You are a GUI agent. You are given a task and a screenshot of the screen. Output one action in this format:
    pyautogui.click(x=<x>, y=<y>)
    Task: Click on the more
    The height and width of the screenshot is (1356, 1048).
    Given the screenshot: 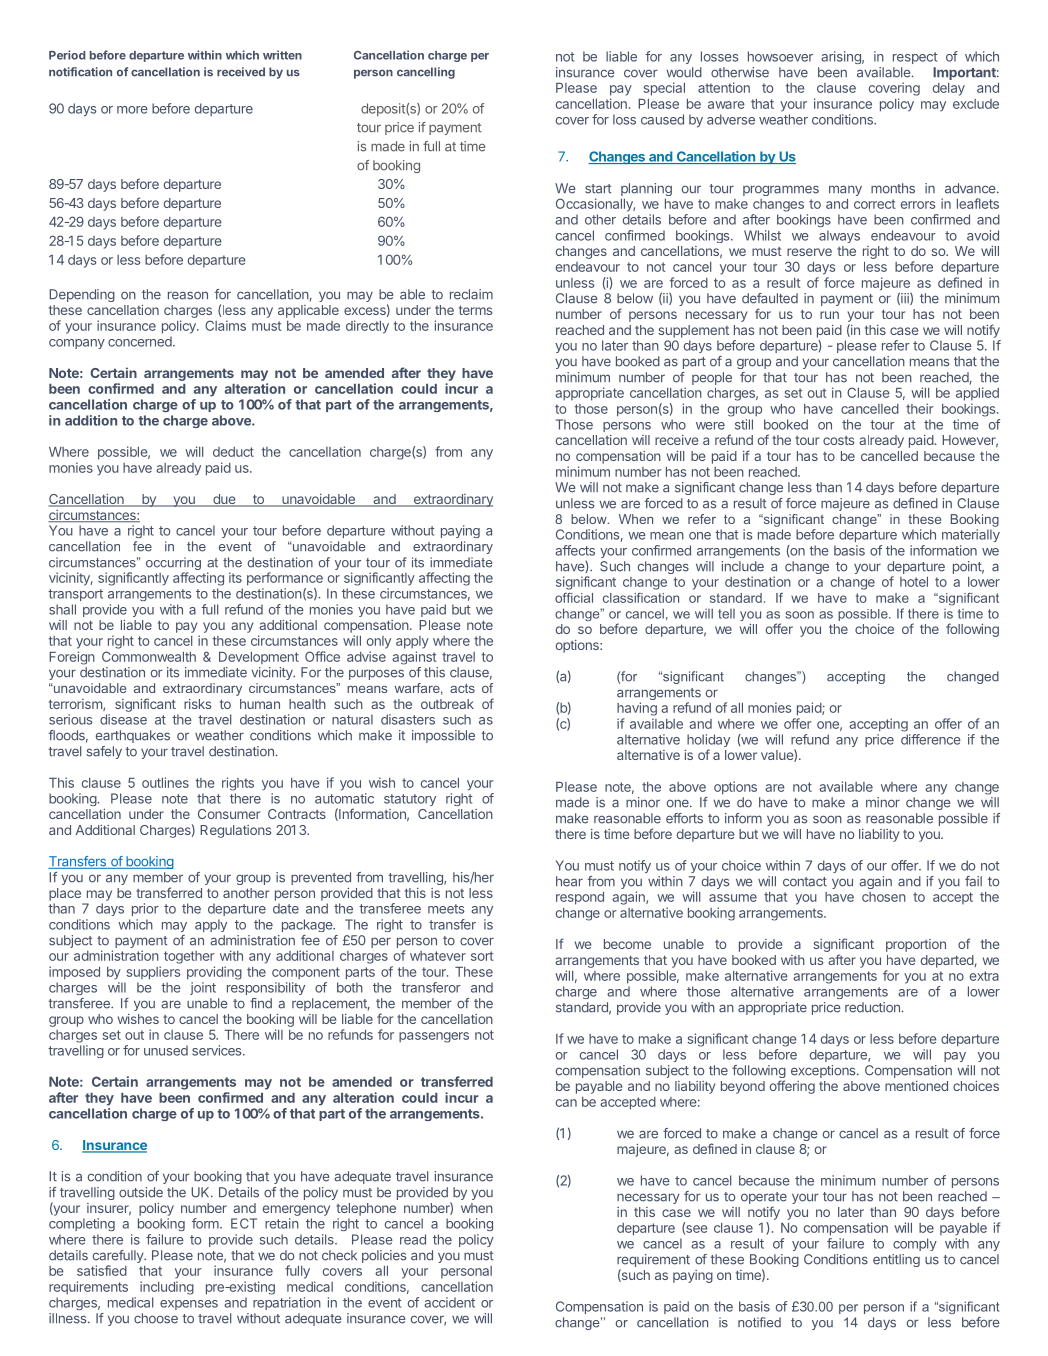 What is the action you would take?
    pyautogui.click(x=132, y=110)
